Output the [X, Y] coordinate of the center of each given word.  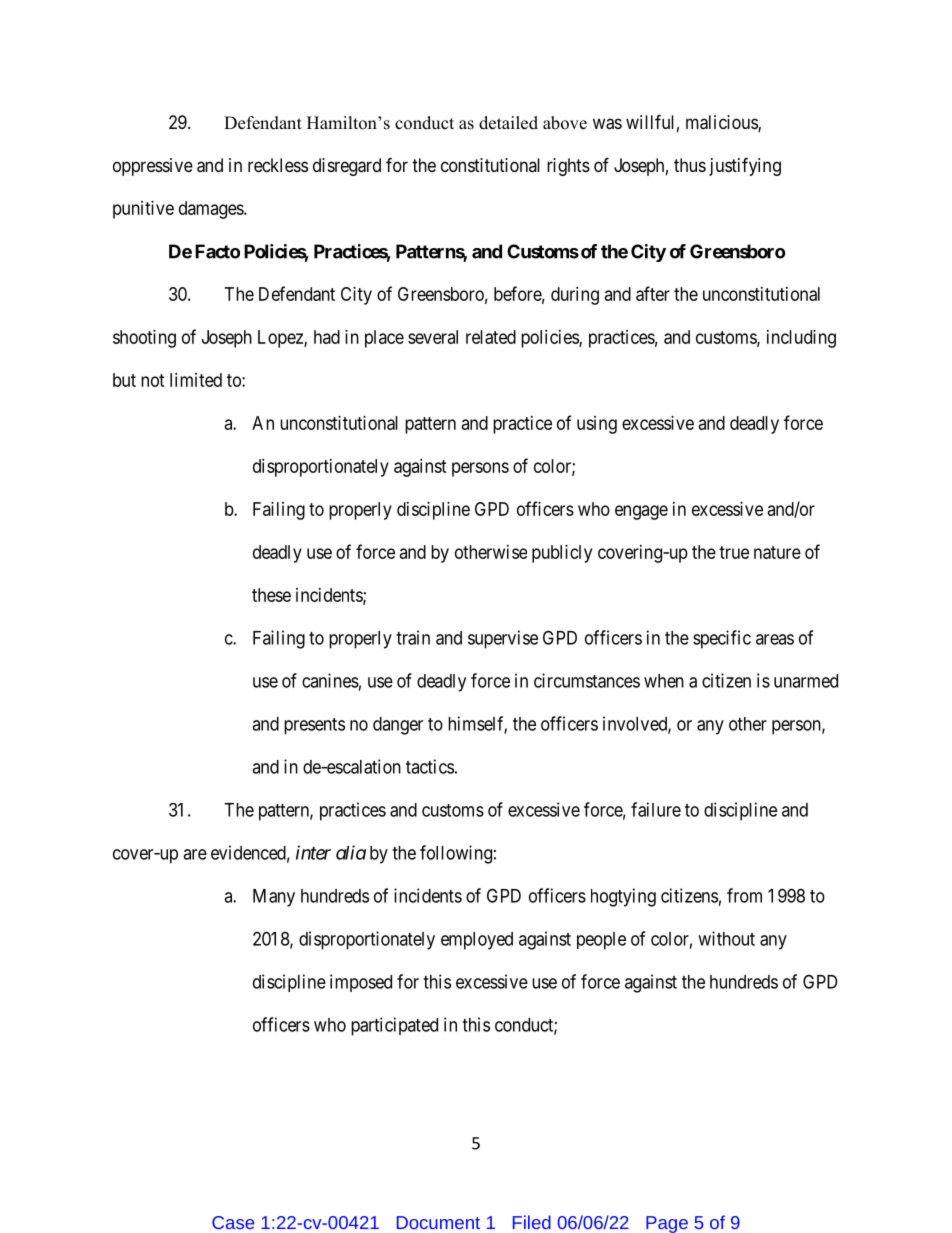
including [801, 339]
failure [656, 809]
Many [274, 898]
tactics [430, 766]
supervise [503, 639]
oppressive [153, 167]
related [491, 337]
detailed [508, 123]
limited [196, 380]
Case [233, 1222]
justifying [745, 166]
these [271, 595]
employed [477, 941]
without [726, 938]
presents [314, 726]
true [734, 552]
